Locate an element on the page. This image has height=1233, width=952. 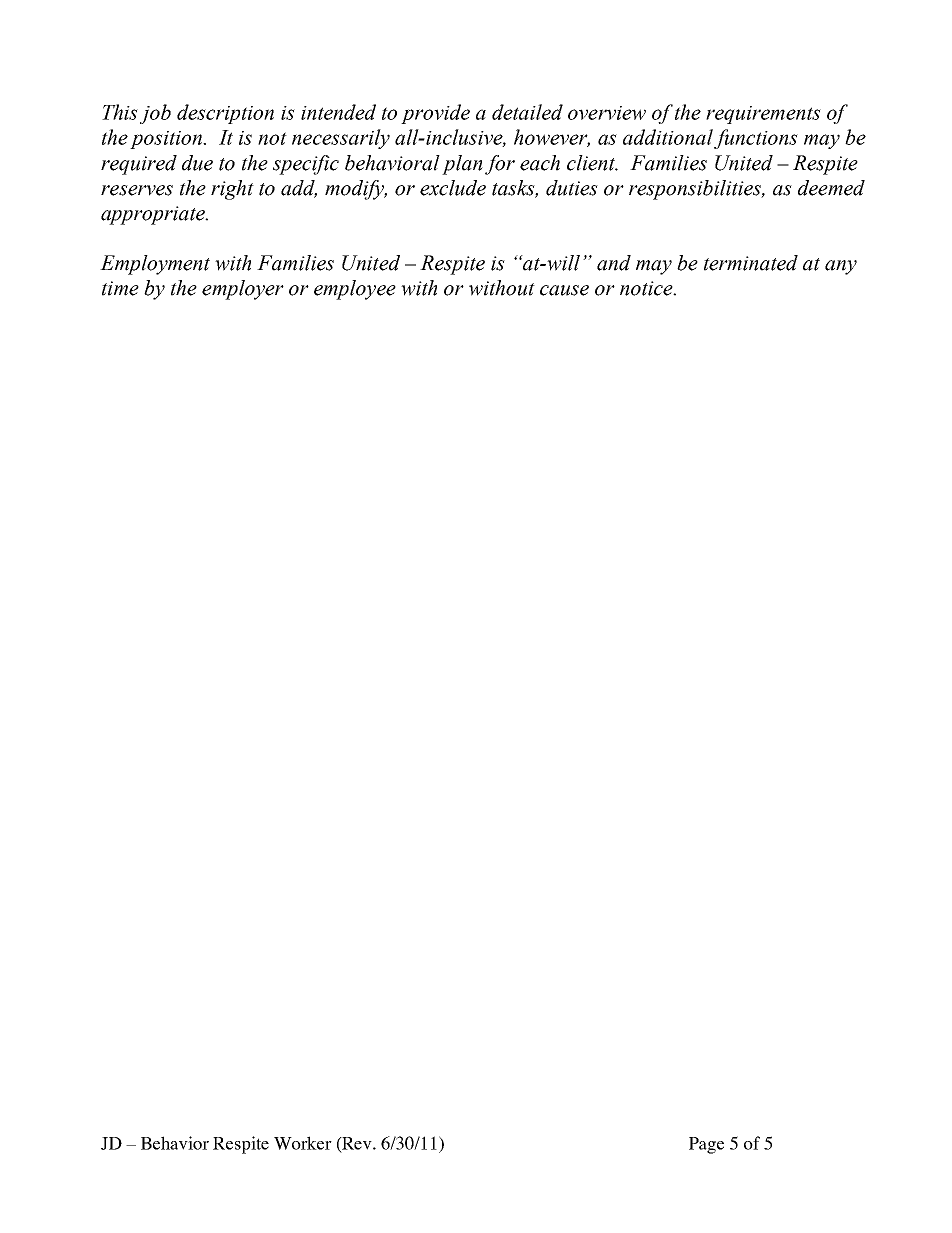
employer is located at coordinates (243, 290).
